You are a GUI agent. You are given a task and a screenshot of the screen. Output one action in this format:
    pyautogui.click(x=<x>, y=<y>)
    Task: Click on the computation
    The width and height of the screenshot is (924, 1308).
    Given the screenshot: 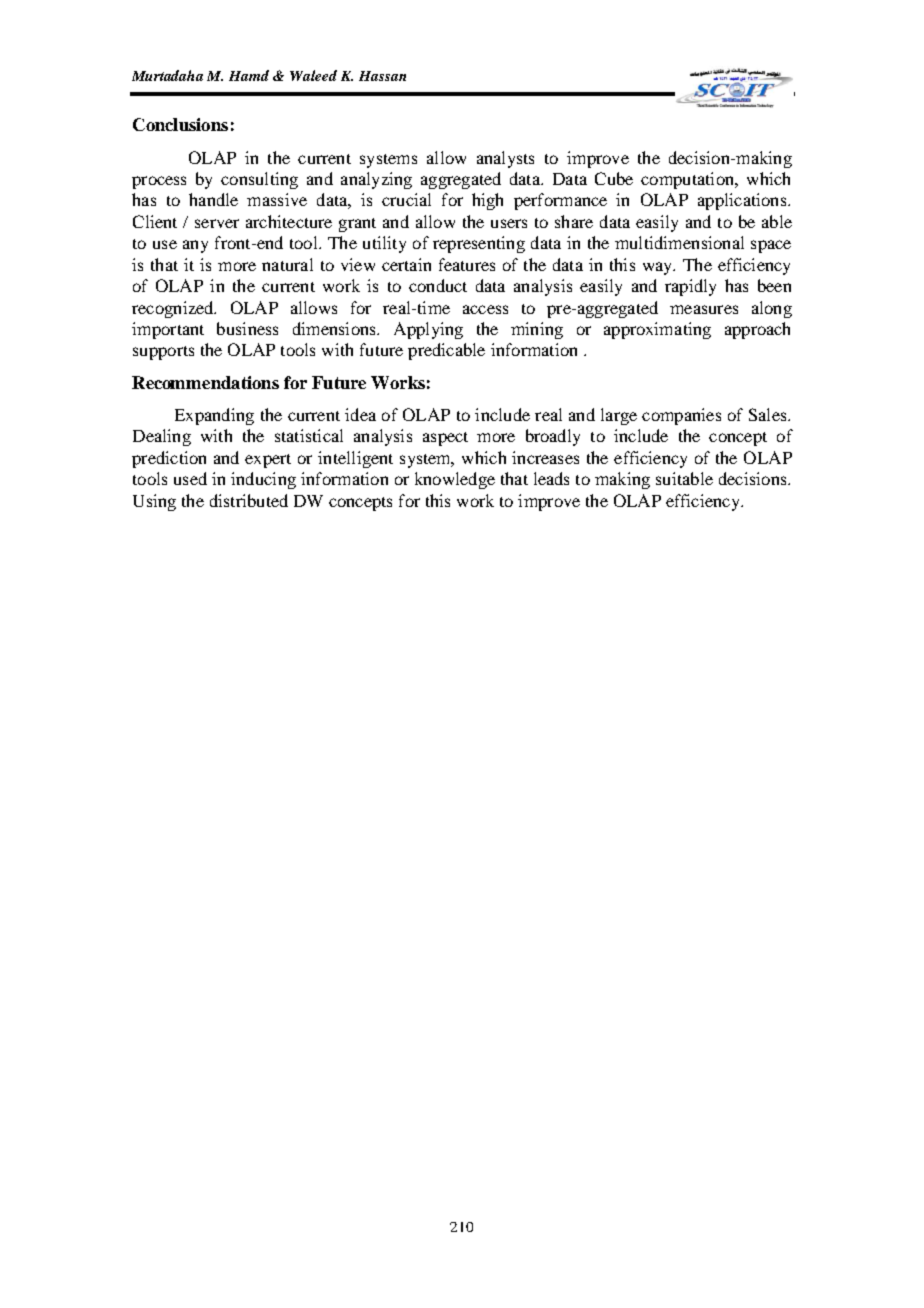 What is the action you would take?
    pyautogui.click(x=688, y=180)
